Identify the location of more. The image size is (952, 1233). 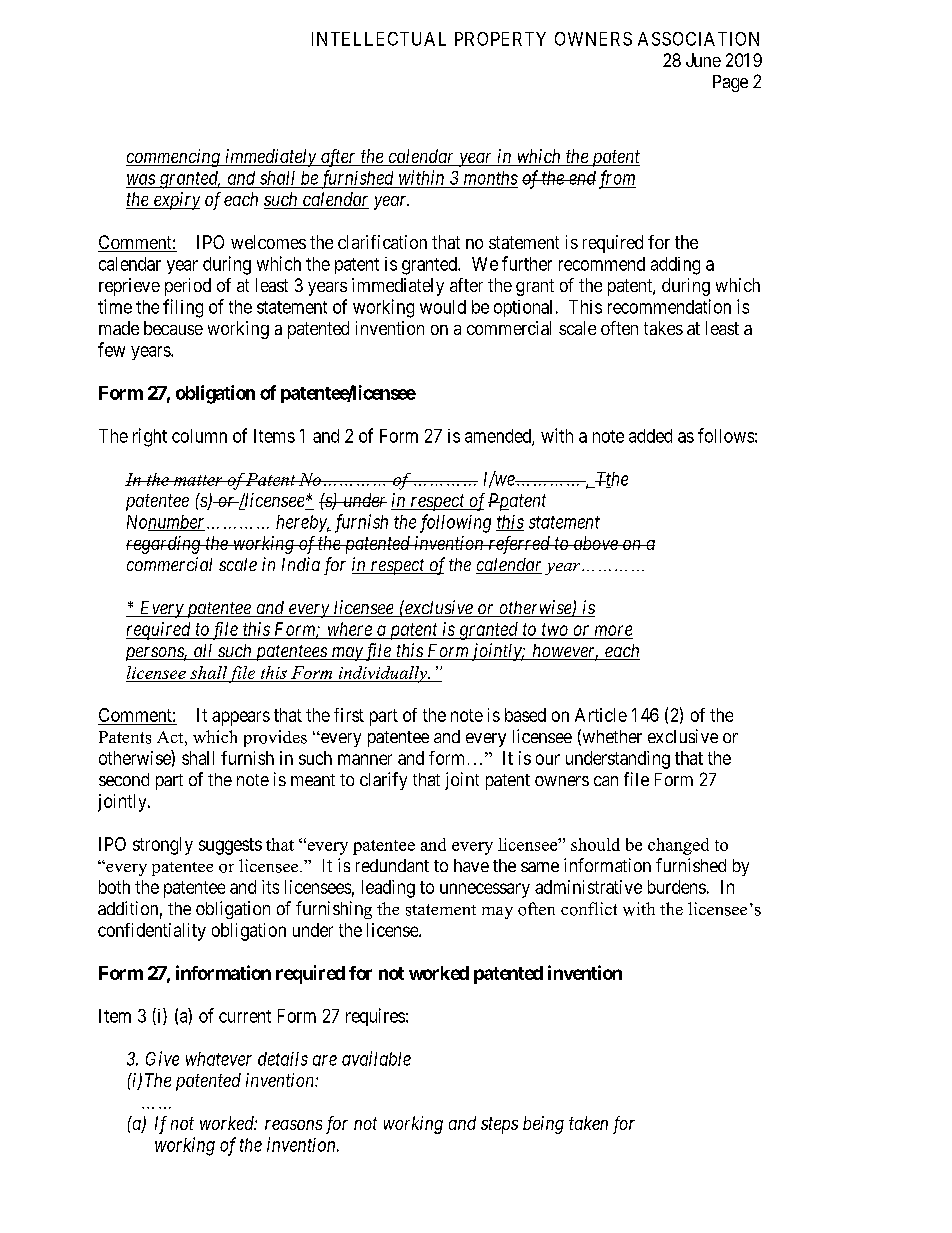
(613, 630).
